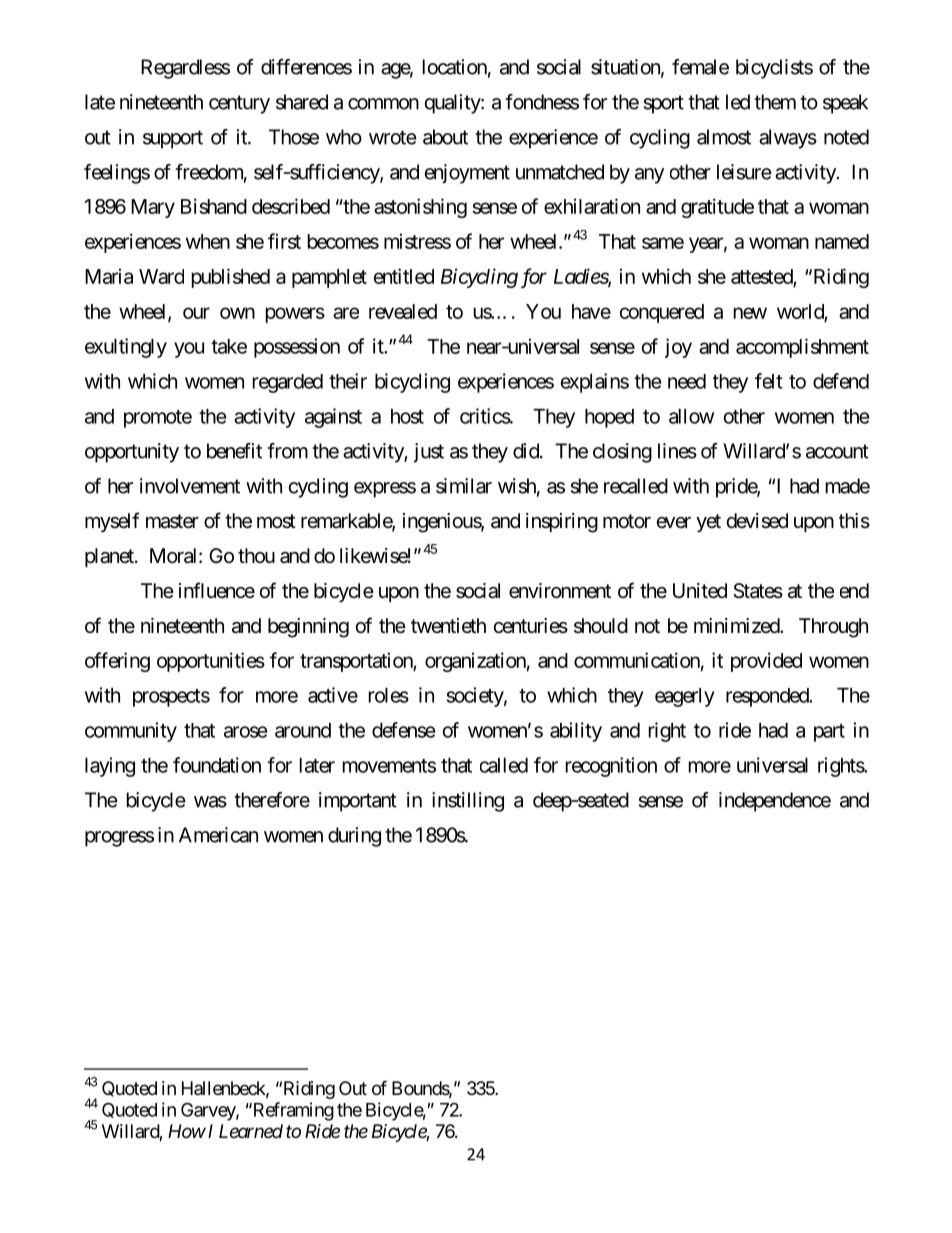 The height and width of the image is (1233, 952). Describe the element at coordinates (775, 102) in the image. I see `them` at that location.
